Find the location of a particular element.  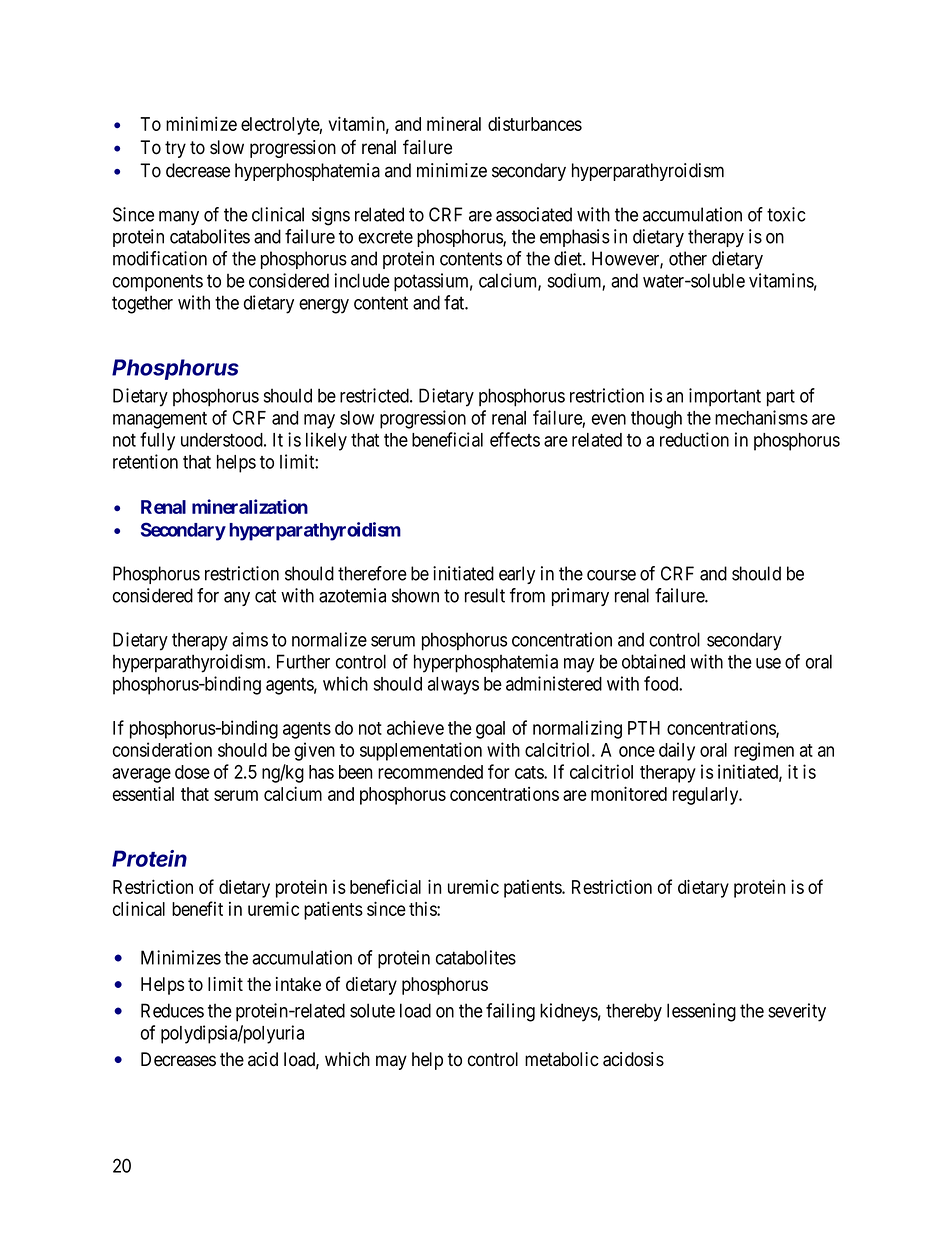

daily is located at coordinates (677, 751).
